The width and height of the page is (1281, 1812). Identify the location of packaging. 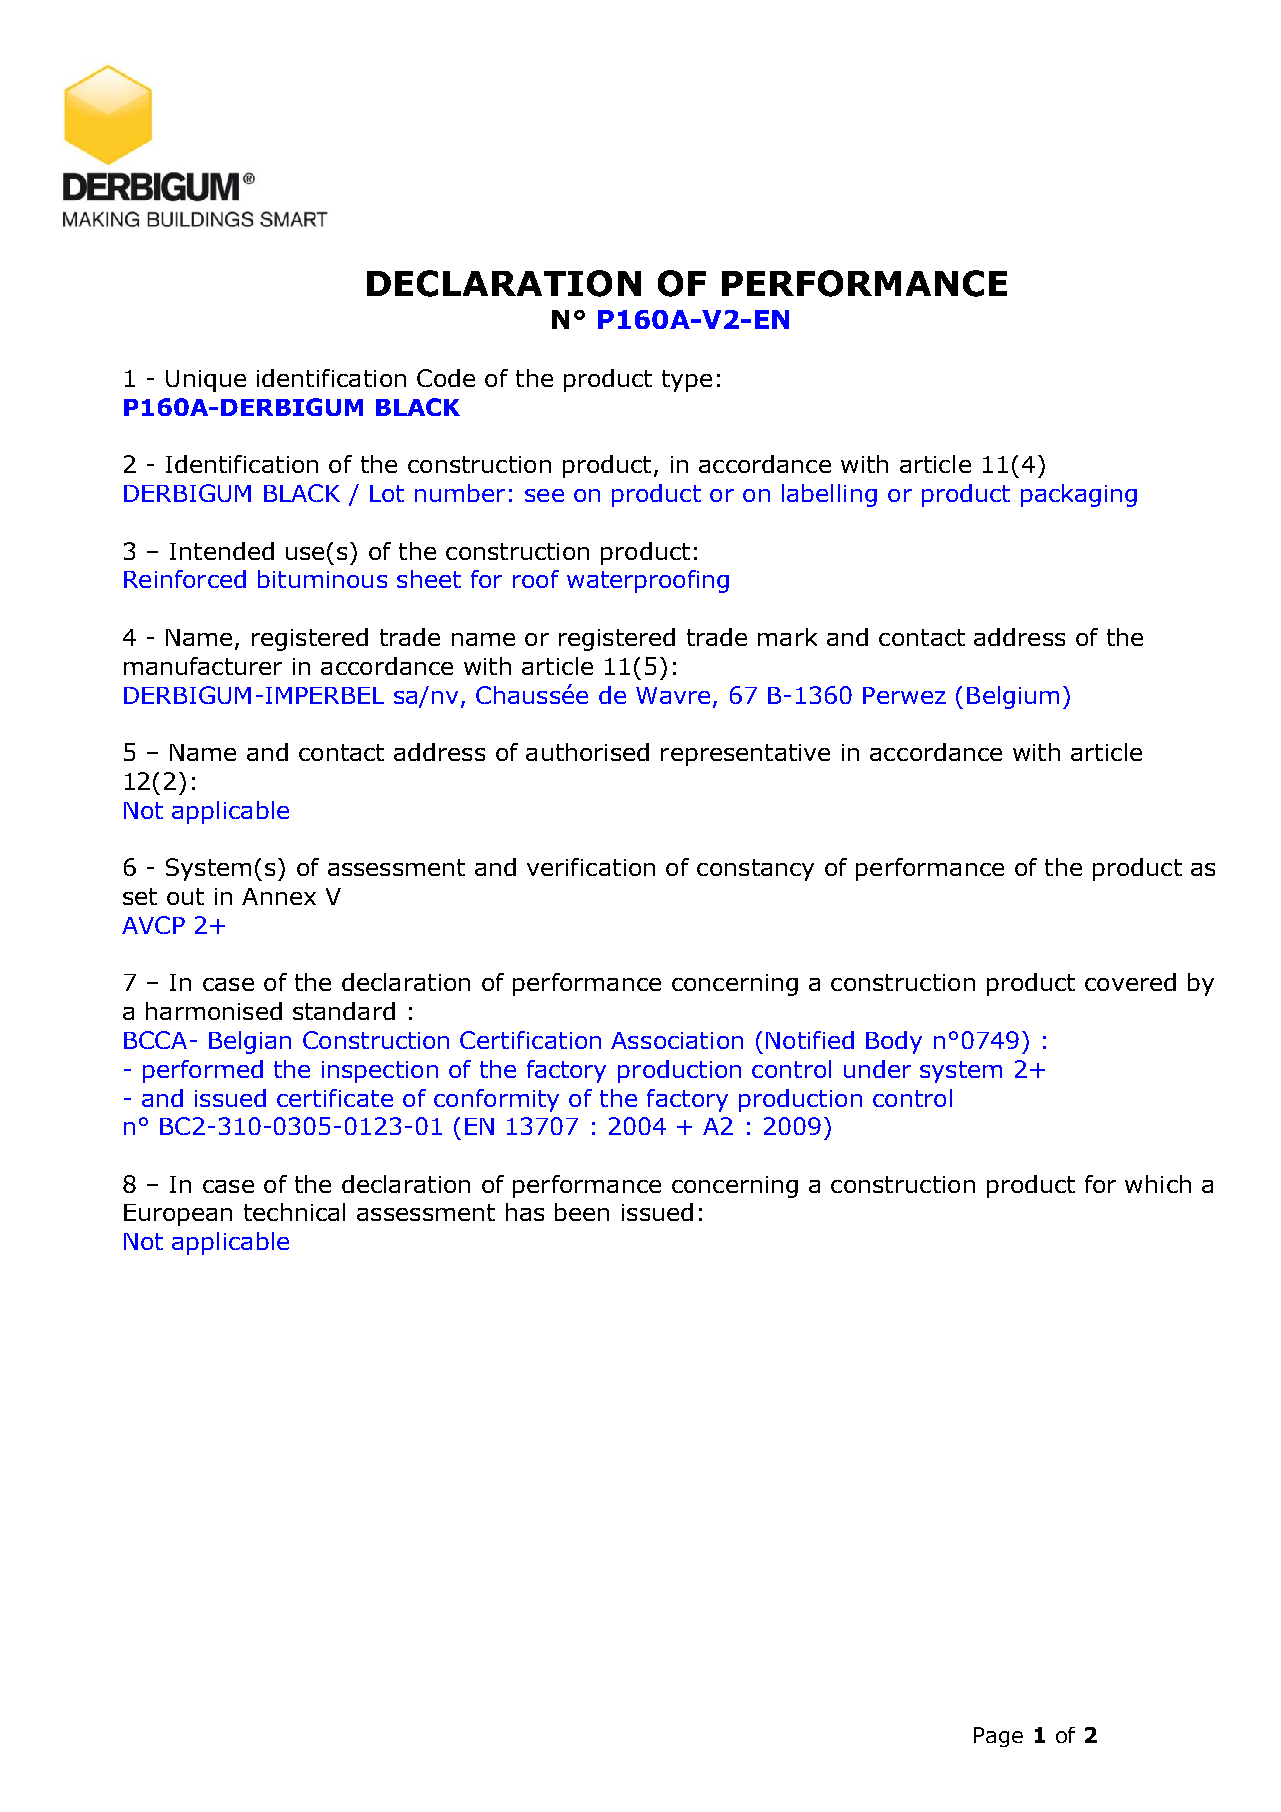
(1079, 495).
